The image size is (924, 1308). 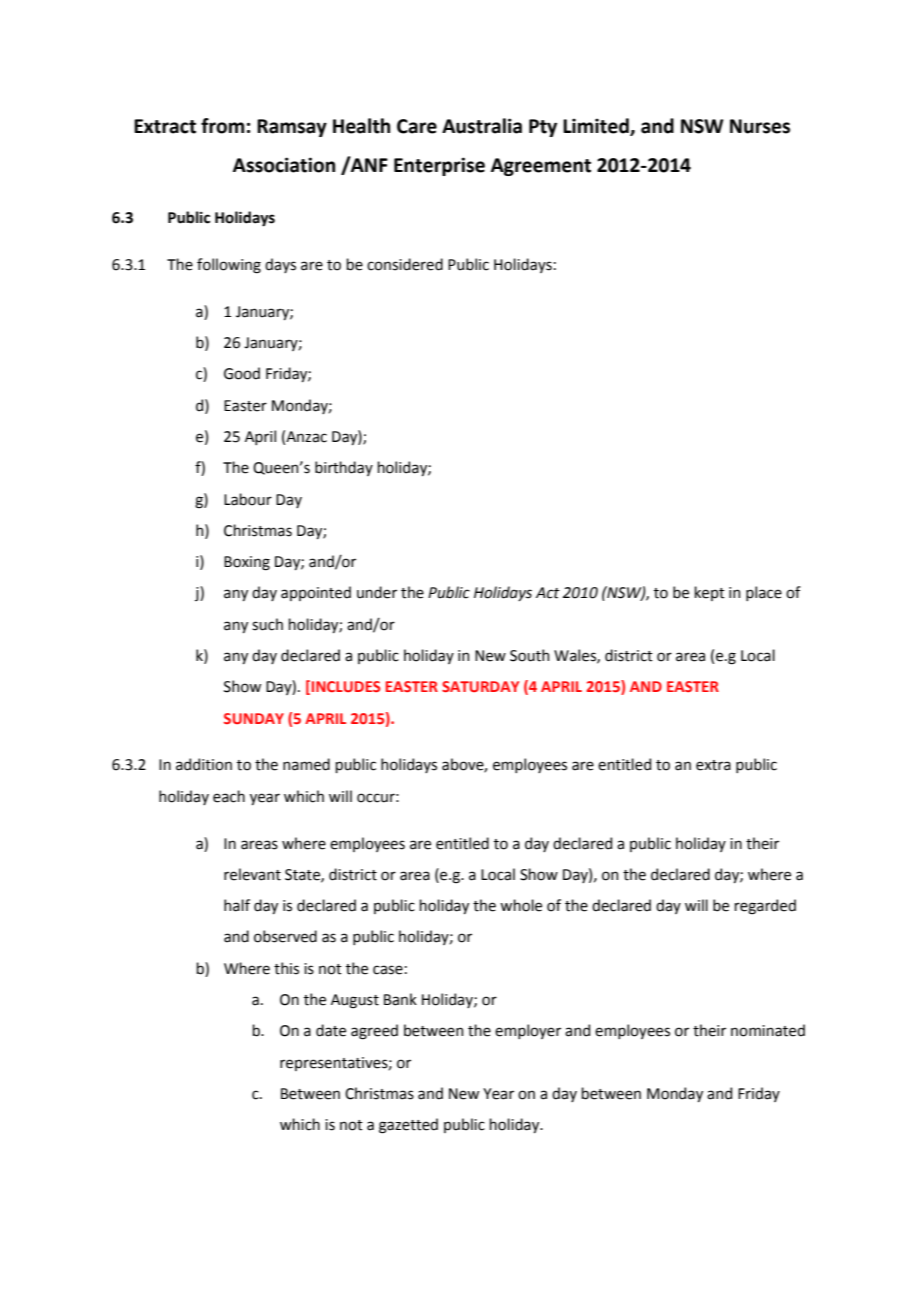 What do you see at coordinates (764, 593) in the image?
I see `place` at bounding box center [764, 593].
